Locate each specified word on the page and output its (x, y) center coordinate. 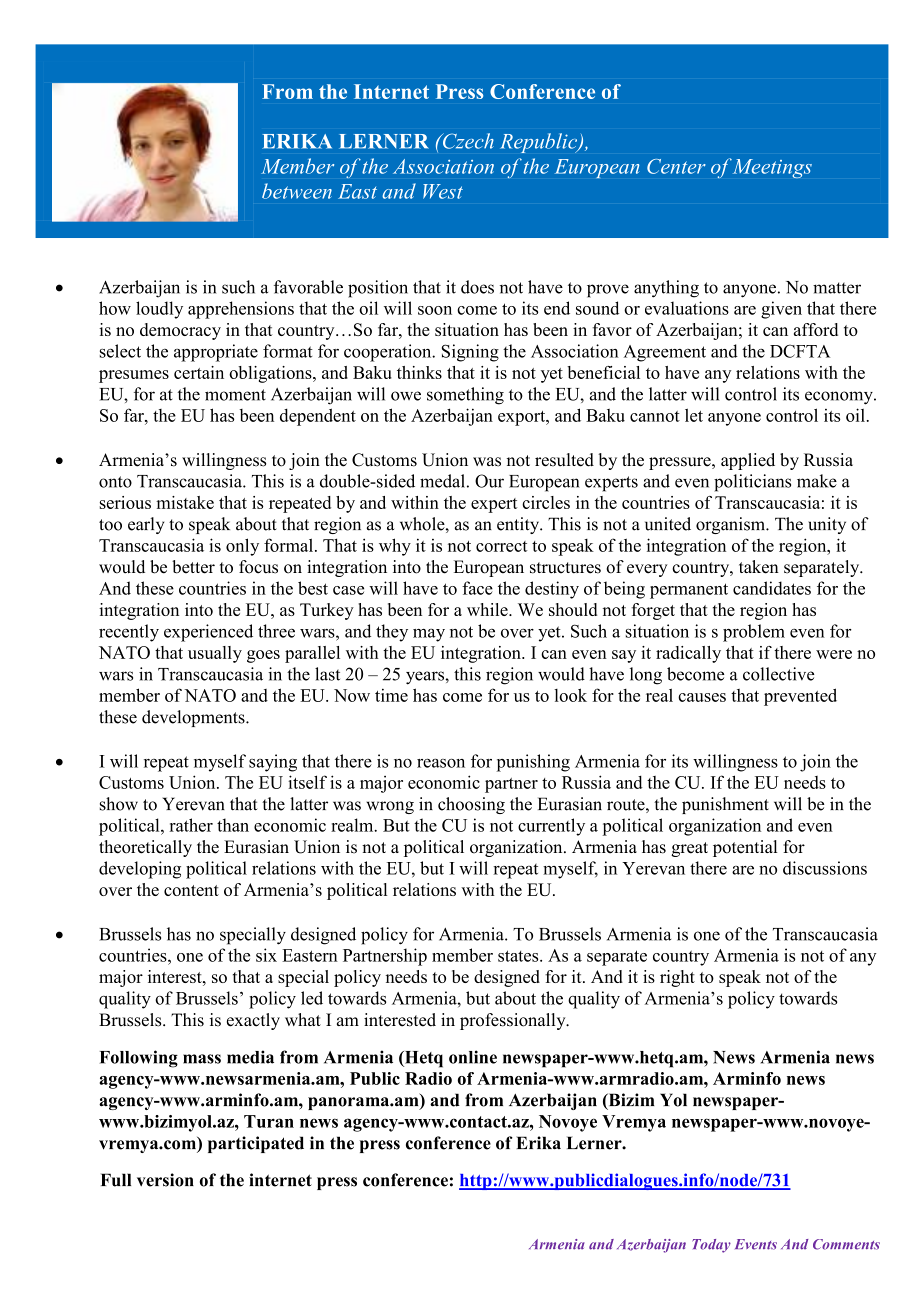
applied (748, 461)
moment (235, 395)
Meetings (771, 168)
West (443, 191)
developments (194, 718)
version (165, 1180)
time (391, 695)
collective (778, 674)
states (519, 956)
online (473, 1057)
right (677, 978)
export (523, 418)
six (266, 955)
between (297, 191)
